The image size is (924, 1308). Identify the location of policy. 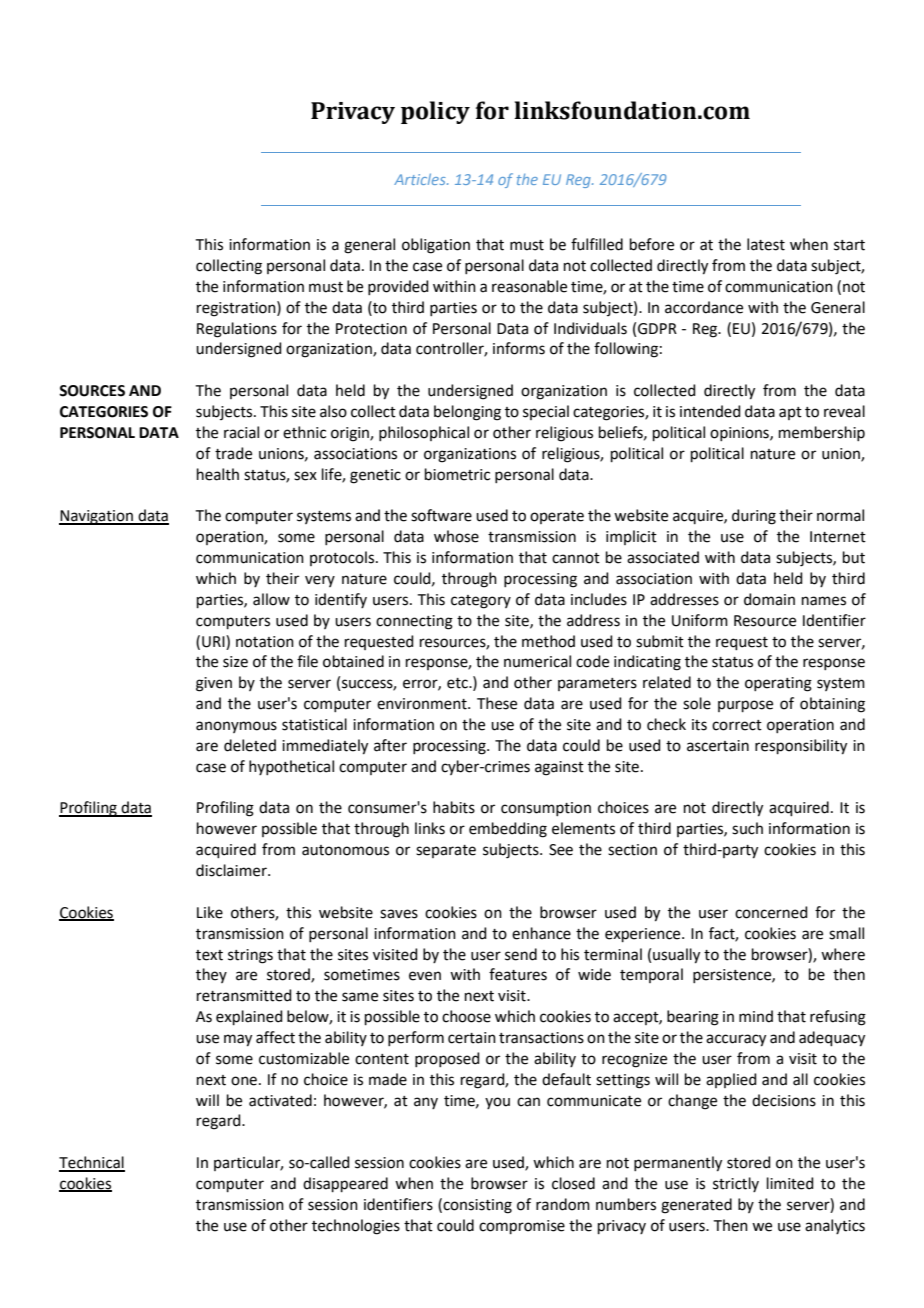
(435, 112).
